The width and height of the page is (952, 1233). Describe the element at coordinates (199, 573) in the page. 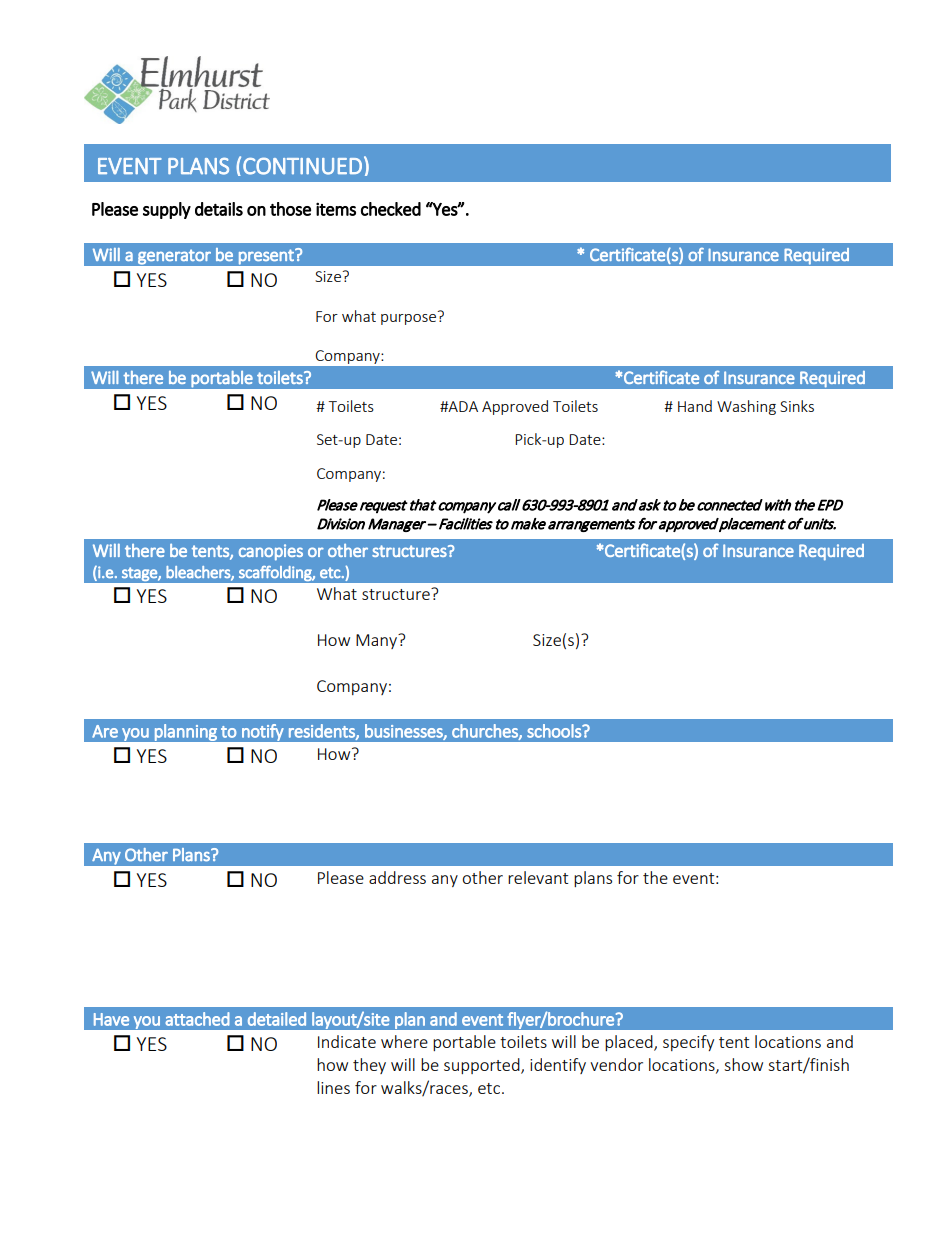

I see `bleachers` at that location.
